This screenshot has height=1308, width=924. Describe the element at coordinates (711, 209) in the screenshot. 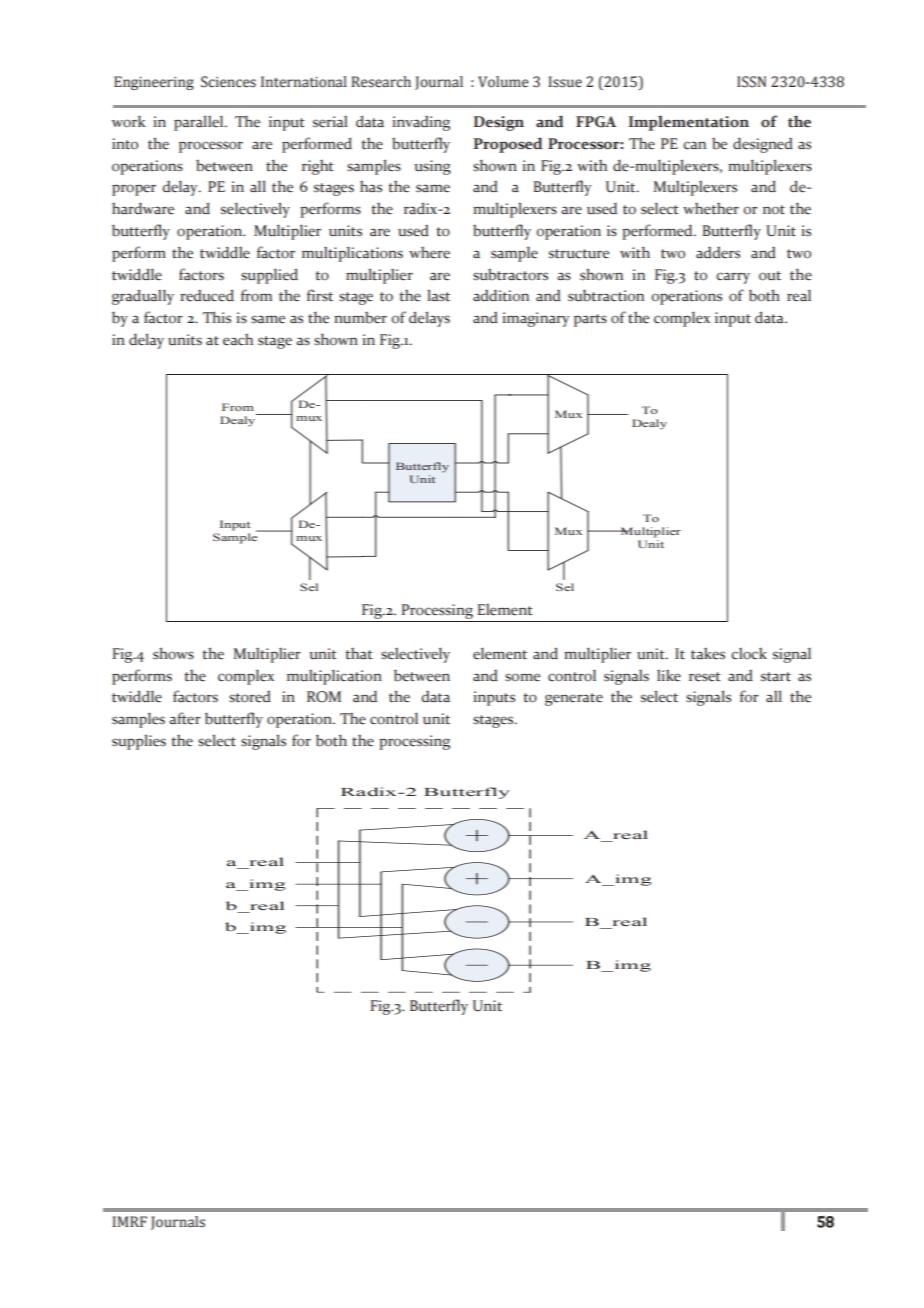

I see `whether` at that location.
